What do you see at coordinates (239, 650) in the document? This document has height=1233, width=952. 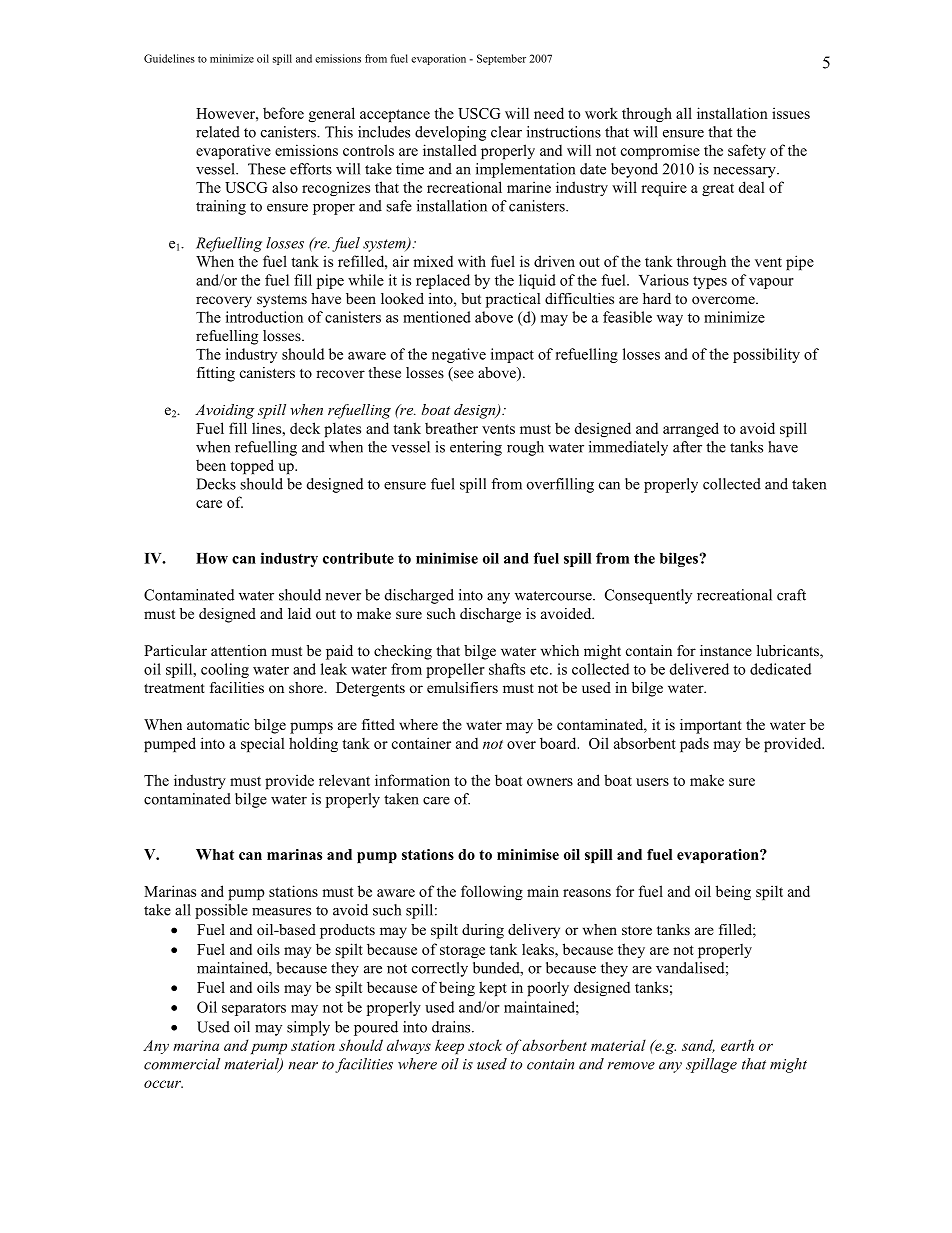 I see `attention` at bounding box center [239, 650].
